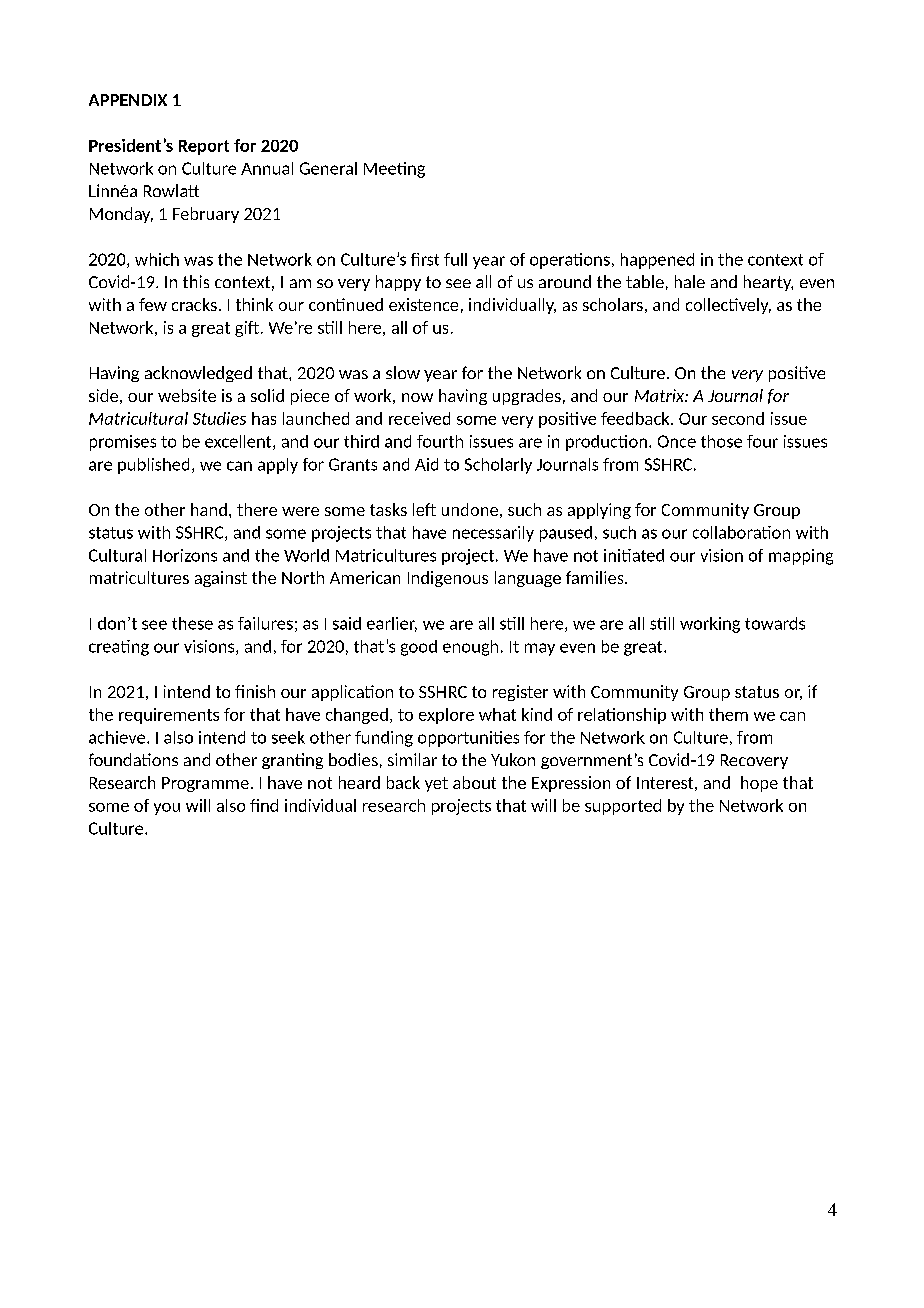 This screenshot has height=1308, width=924. What do you see at coordinates (657, 261) in the screenshot?
I see `happened` at bounding box center [657, 261].
